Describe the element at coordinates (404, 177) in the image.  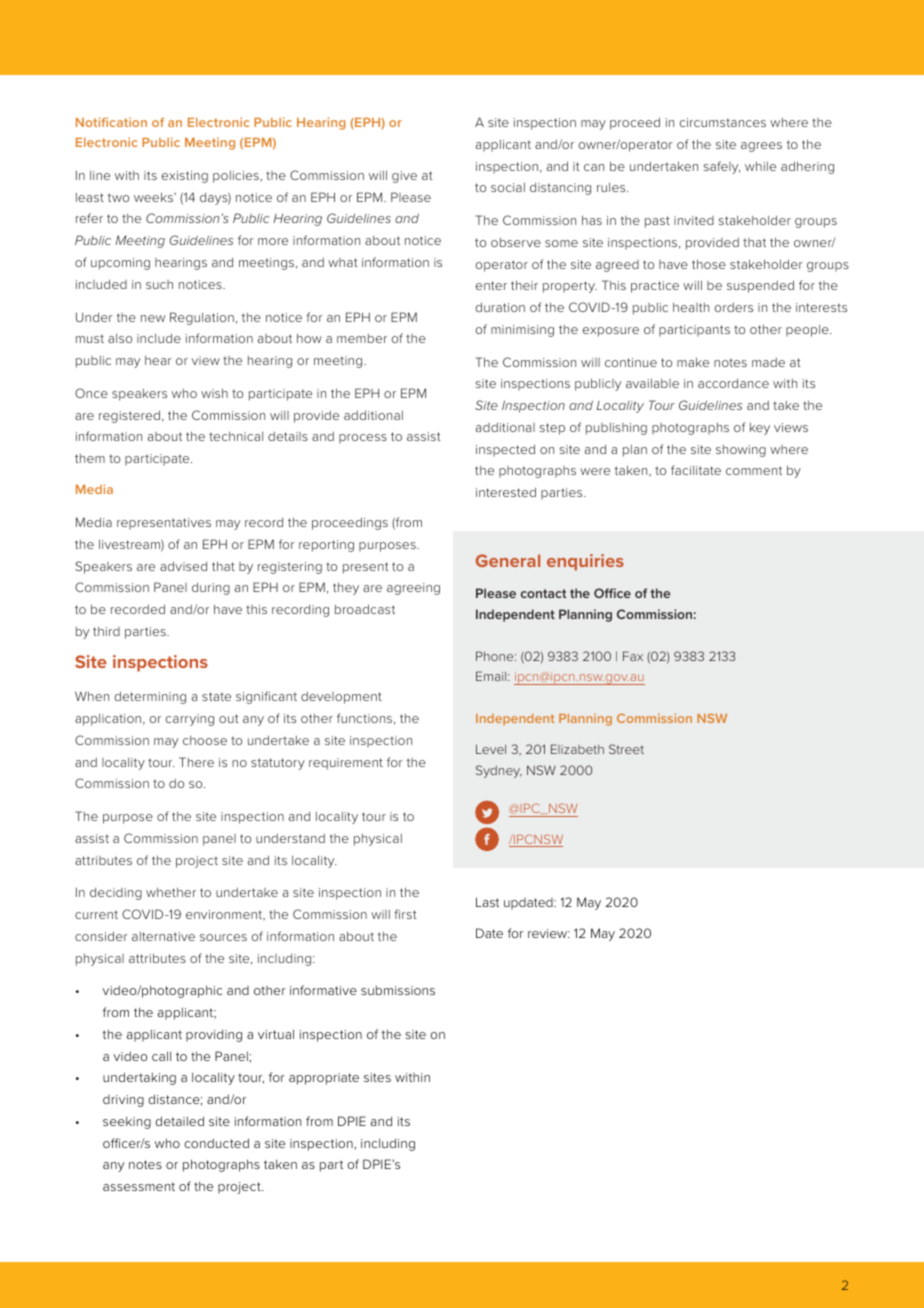
I see `give` at that location.
